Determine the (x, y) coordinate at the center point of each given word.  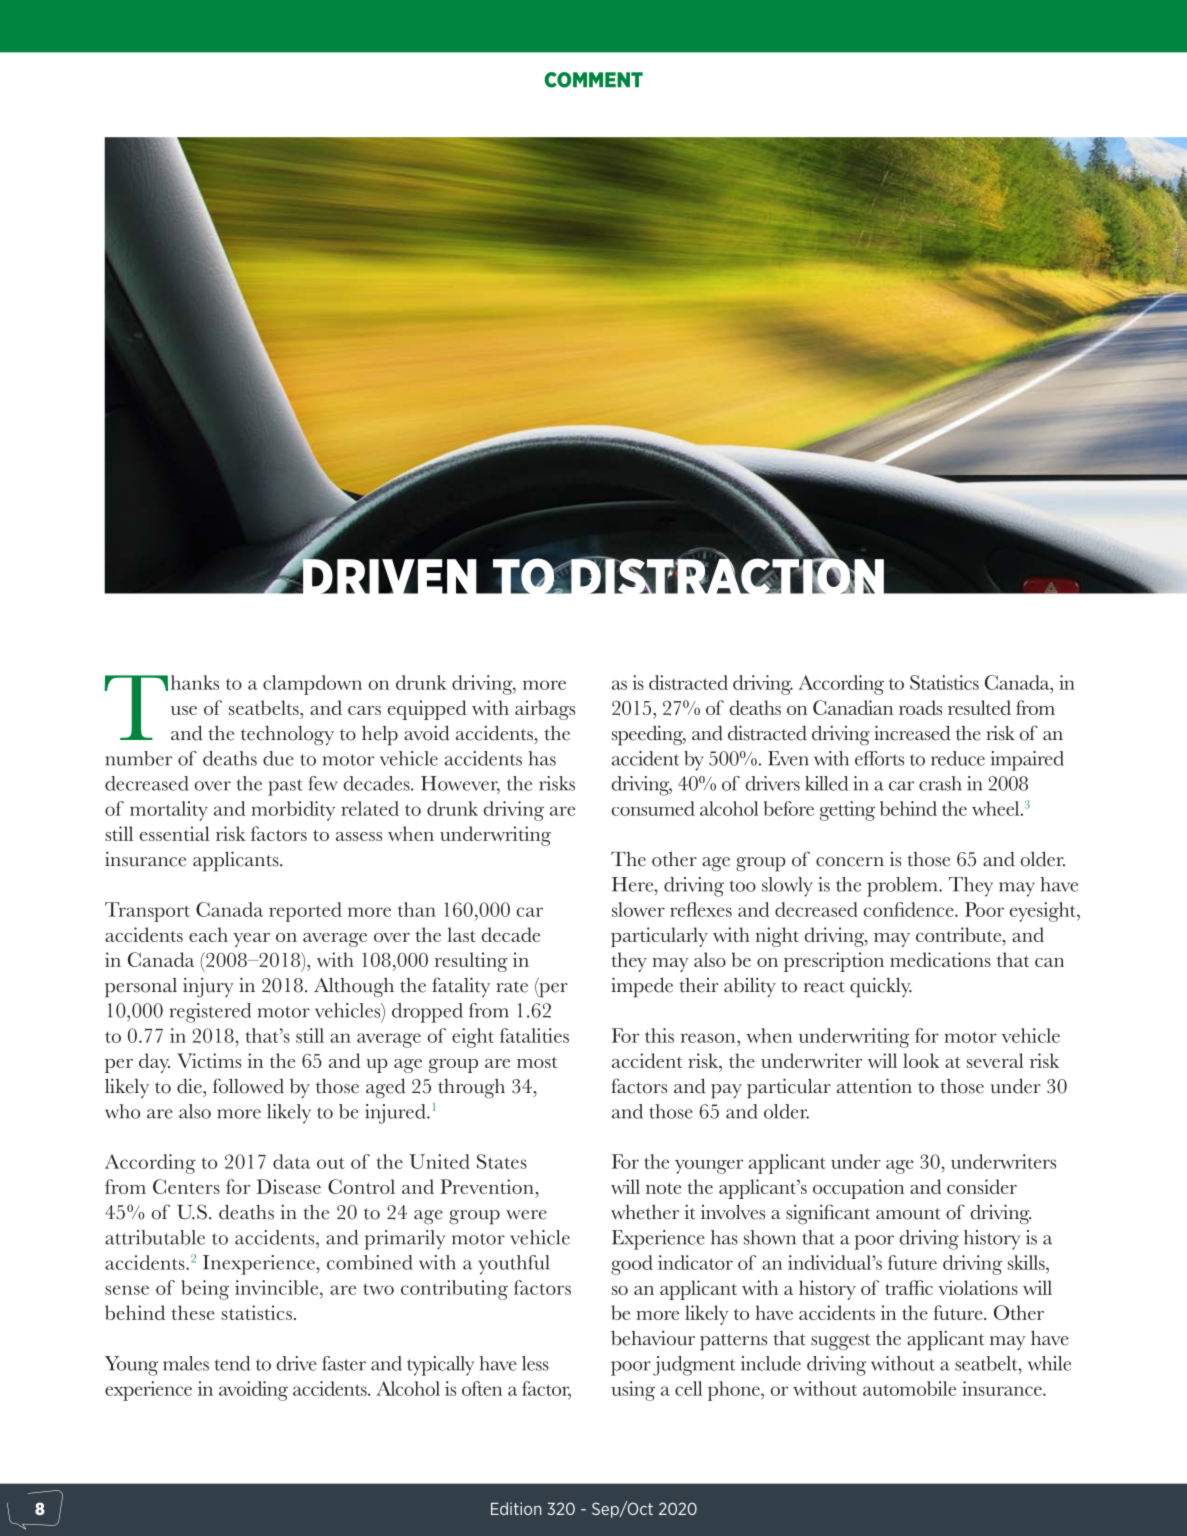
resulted (979, 707)
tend (232, 1363)
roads (920, 707)
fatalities (534, 1035)
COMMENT (593, 80)
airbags (545, 710)
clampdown (312, 685)
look (921, 1060)
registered (210, 1013)
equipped (427, 710)
